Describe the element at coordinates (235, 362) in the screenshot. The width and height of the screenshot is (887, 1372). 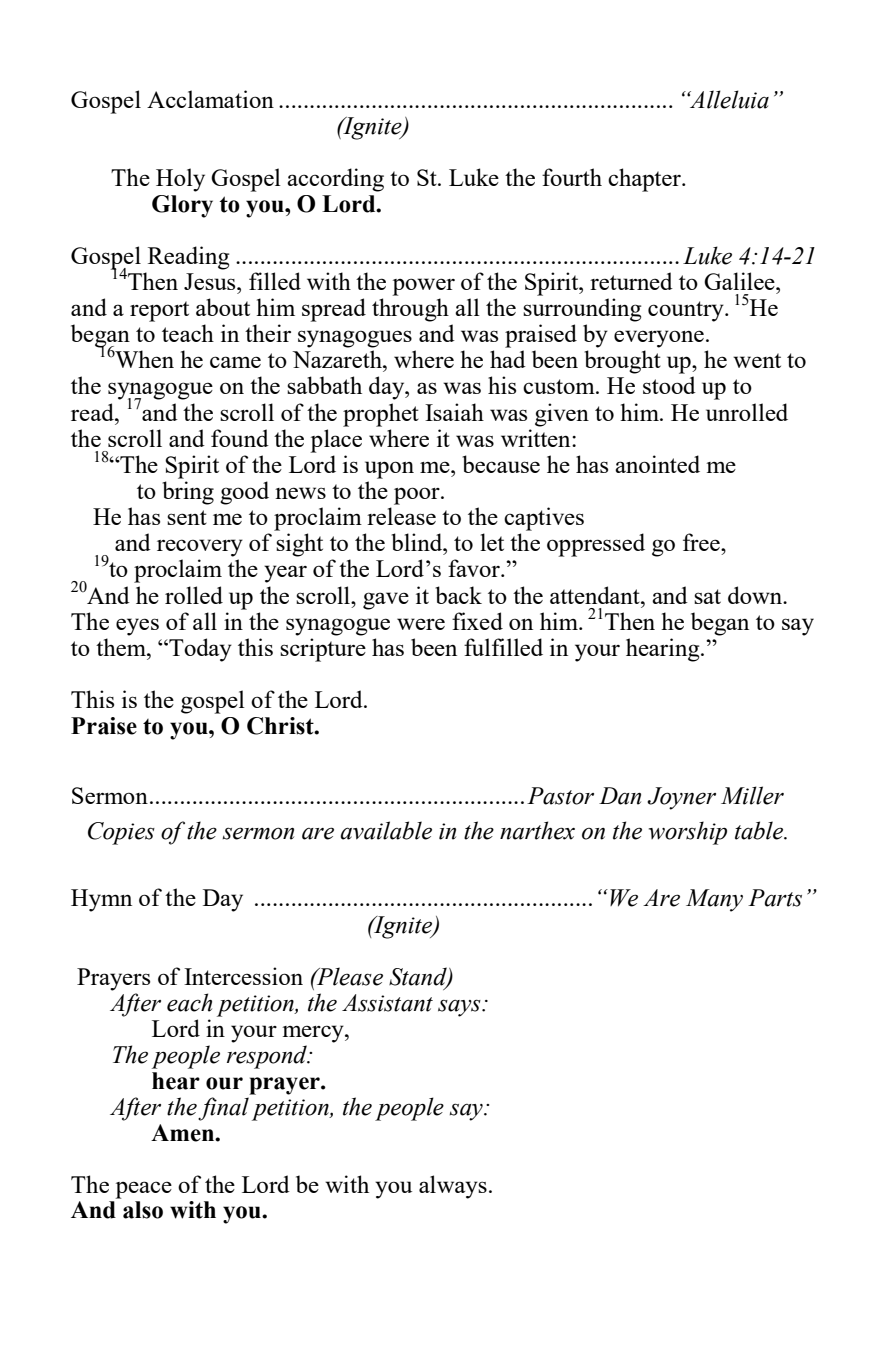
I see `came` at that location.
